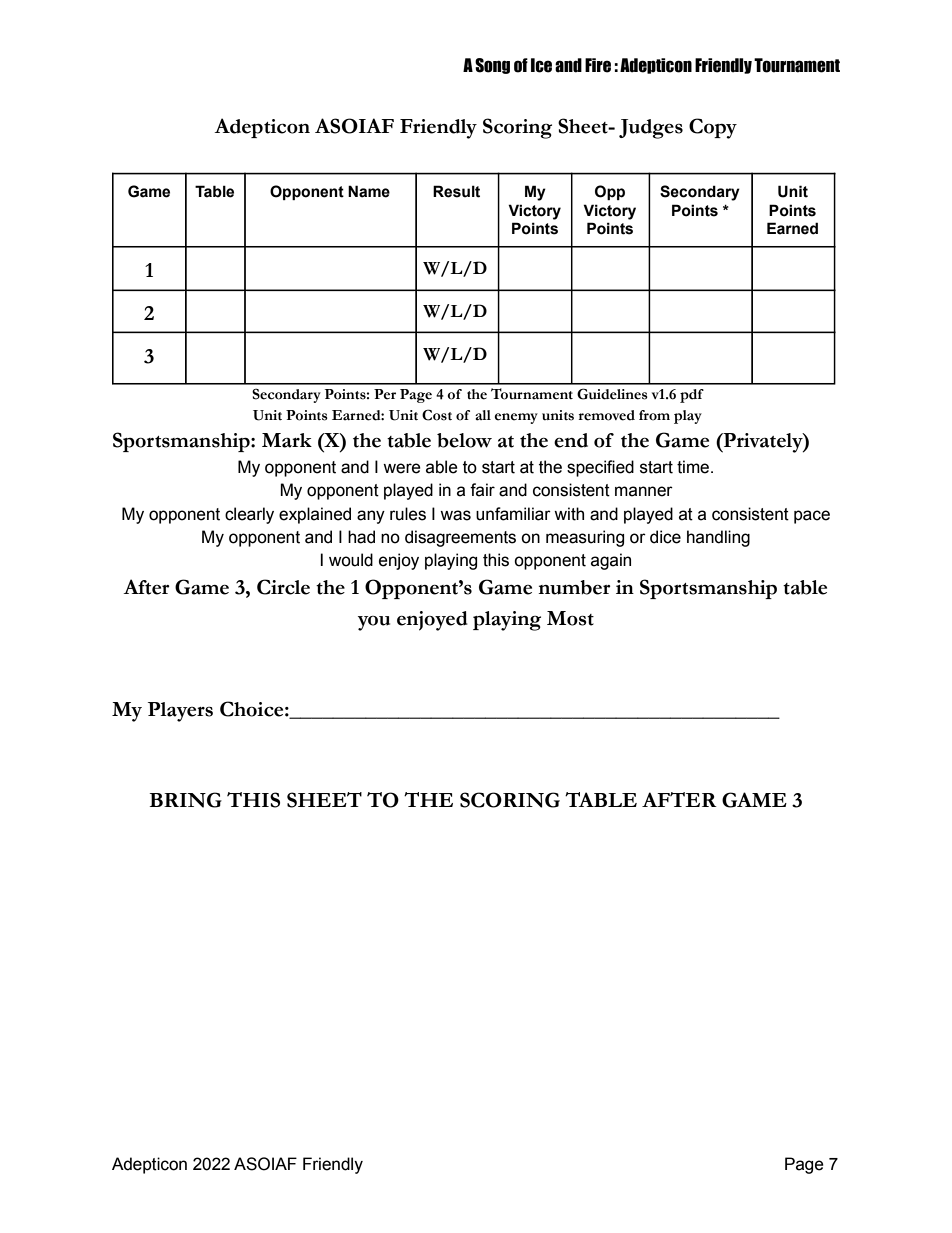 Image resolution: width=952 pixels, height=1233 pixels. What do you see at coordinates (598, 65) in the image?
I see `Fire` at bounding box center [598, 65].
